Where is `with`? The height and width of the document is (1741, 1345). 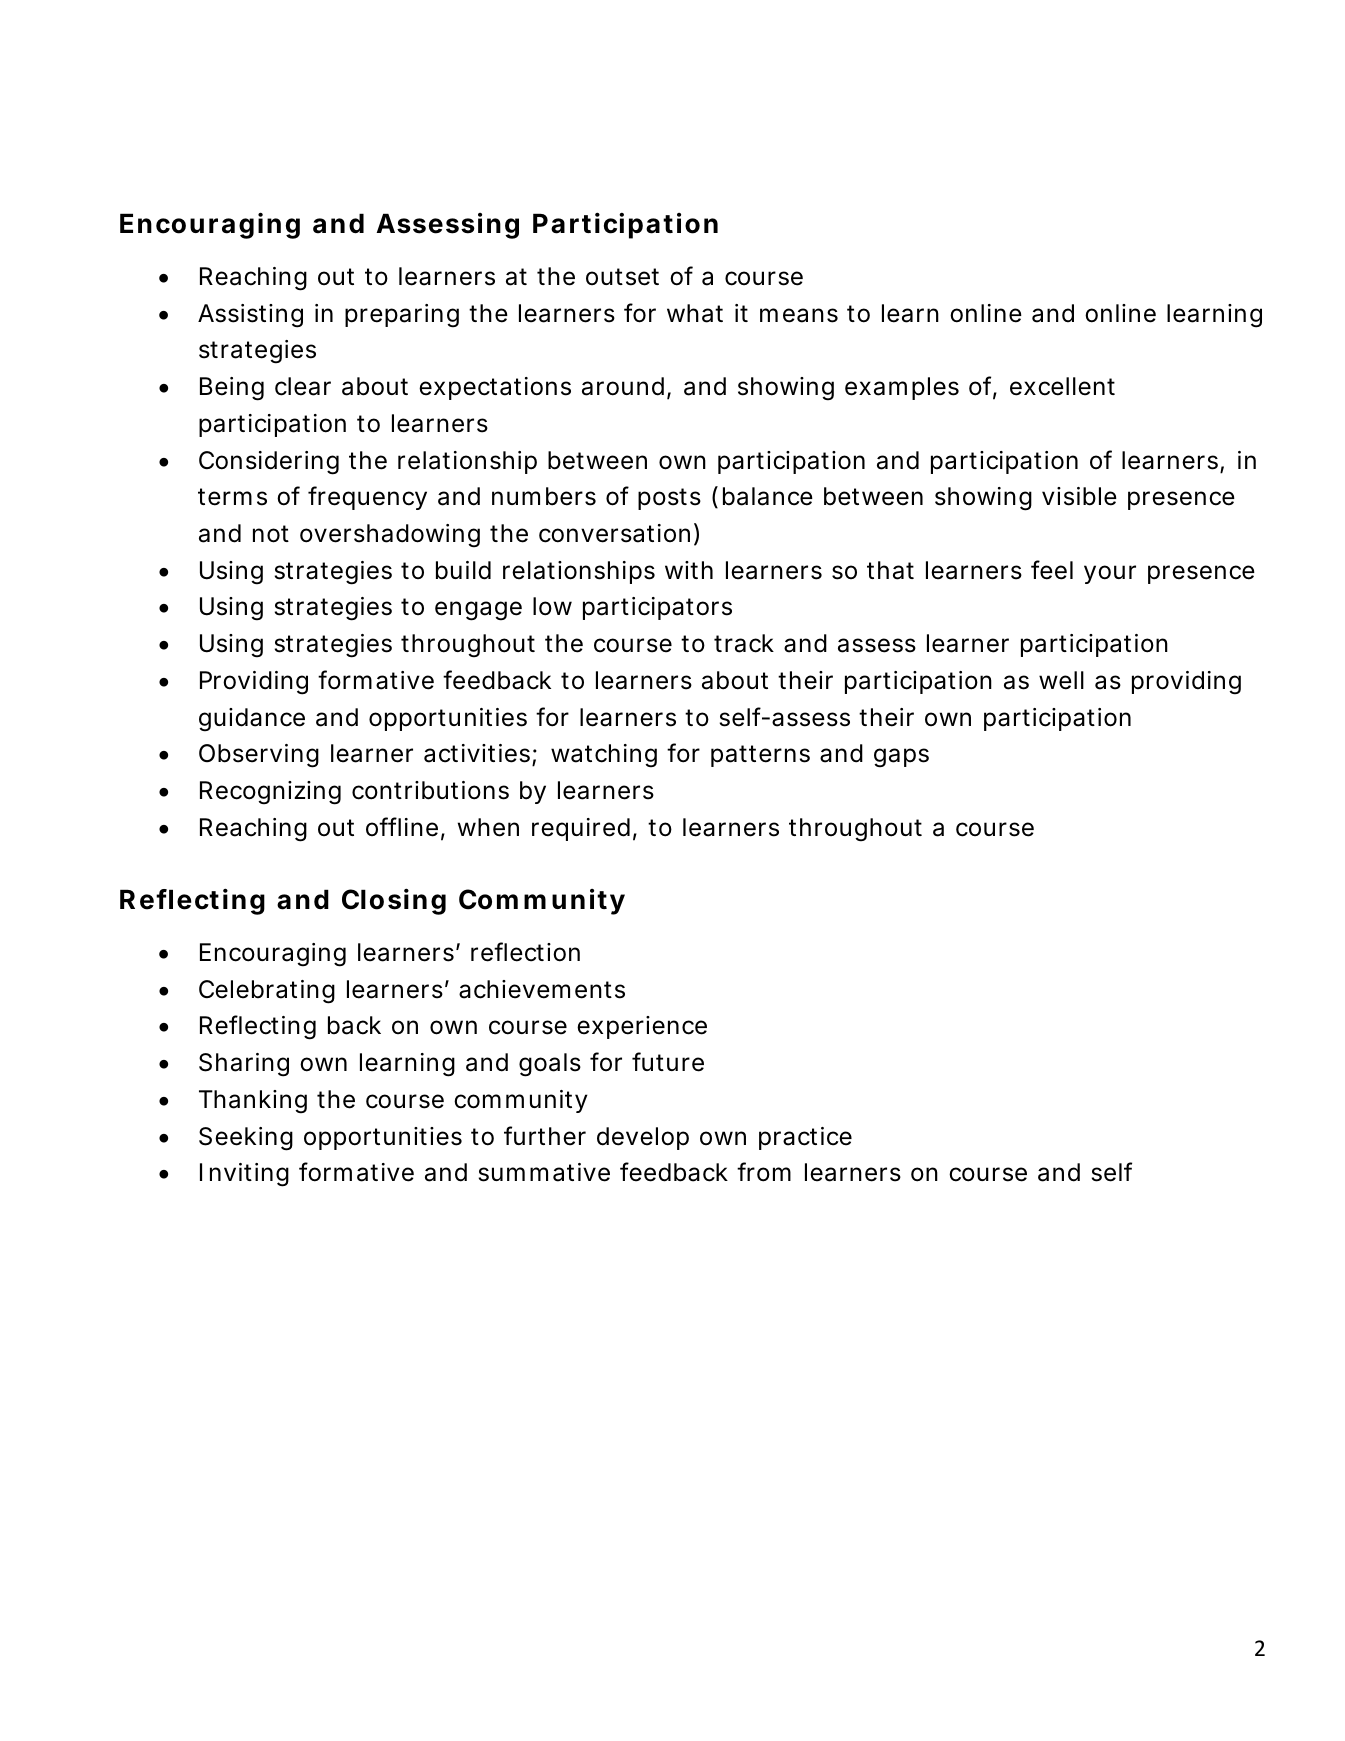 with is located at coordinates (689, 570).
